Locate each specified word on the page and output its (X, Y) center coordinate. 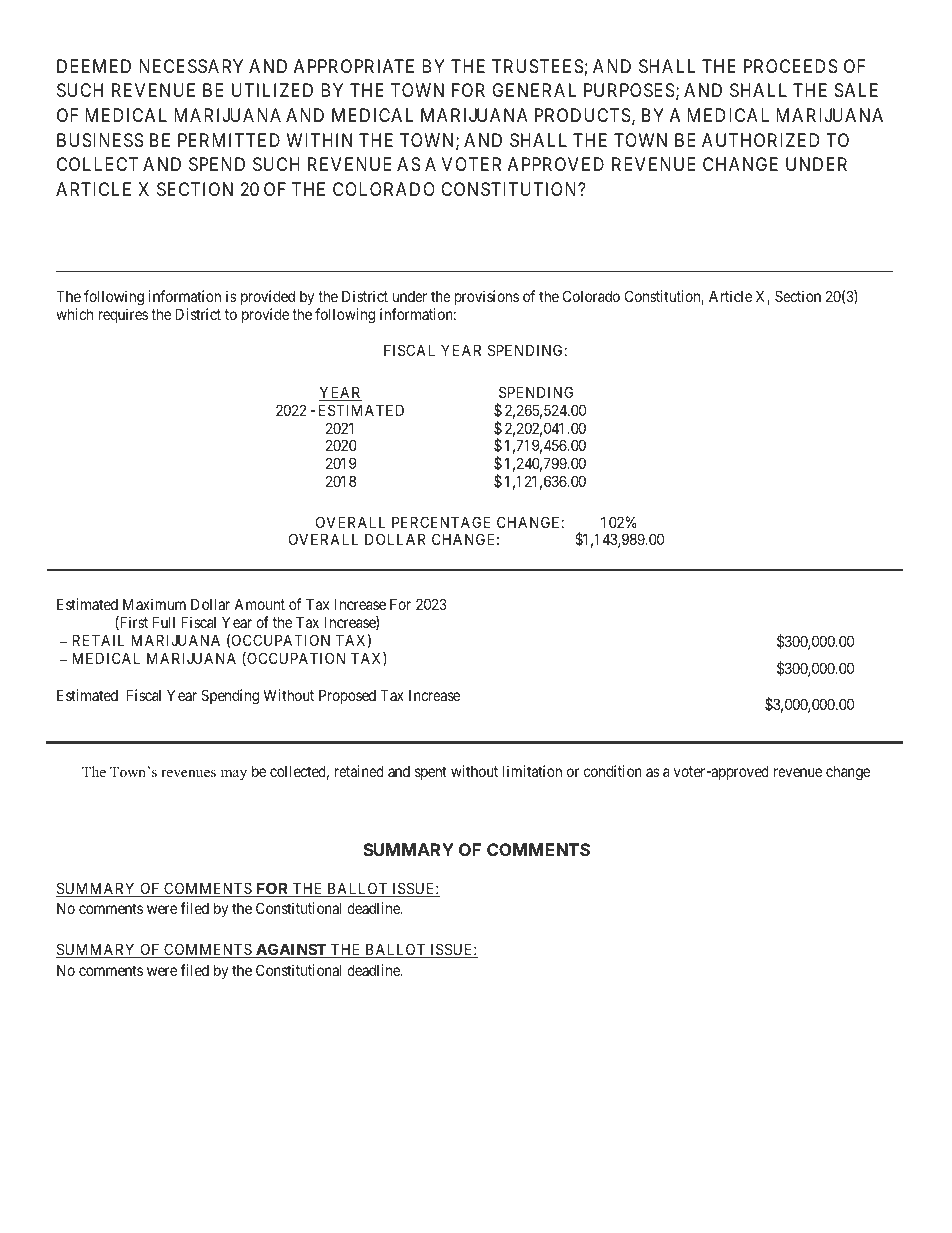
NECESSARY (191, 66)
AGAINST (291, 950)
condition (613, 771)
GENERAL (534, 90)
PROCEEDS (791, 66)
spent (431, 773)
